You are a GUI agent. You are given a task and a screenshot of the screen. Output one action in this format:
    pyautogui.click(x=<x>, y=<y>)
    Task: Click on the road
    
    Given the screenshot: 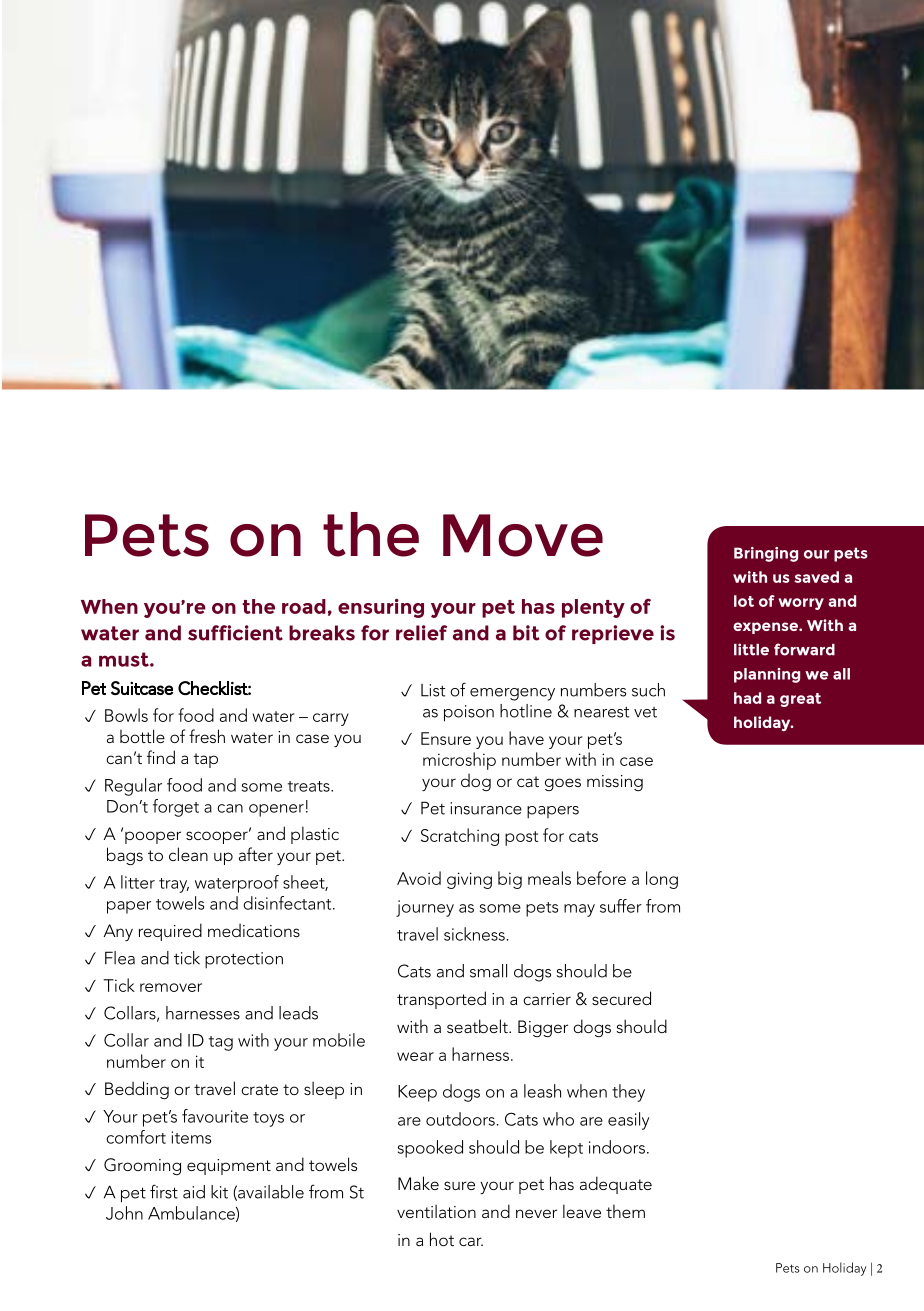 What is the action you would take?
    pyautogui.click(x=304, y=606)
